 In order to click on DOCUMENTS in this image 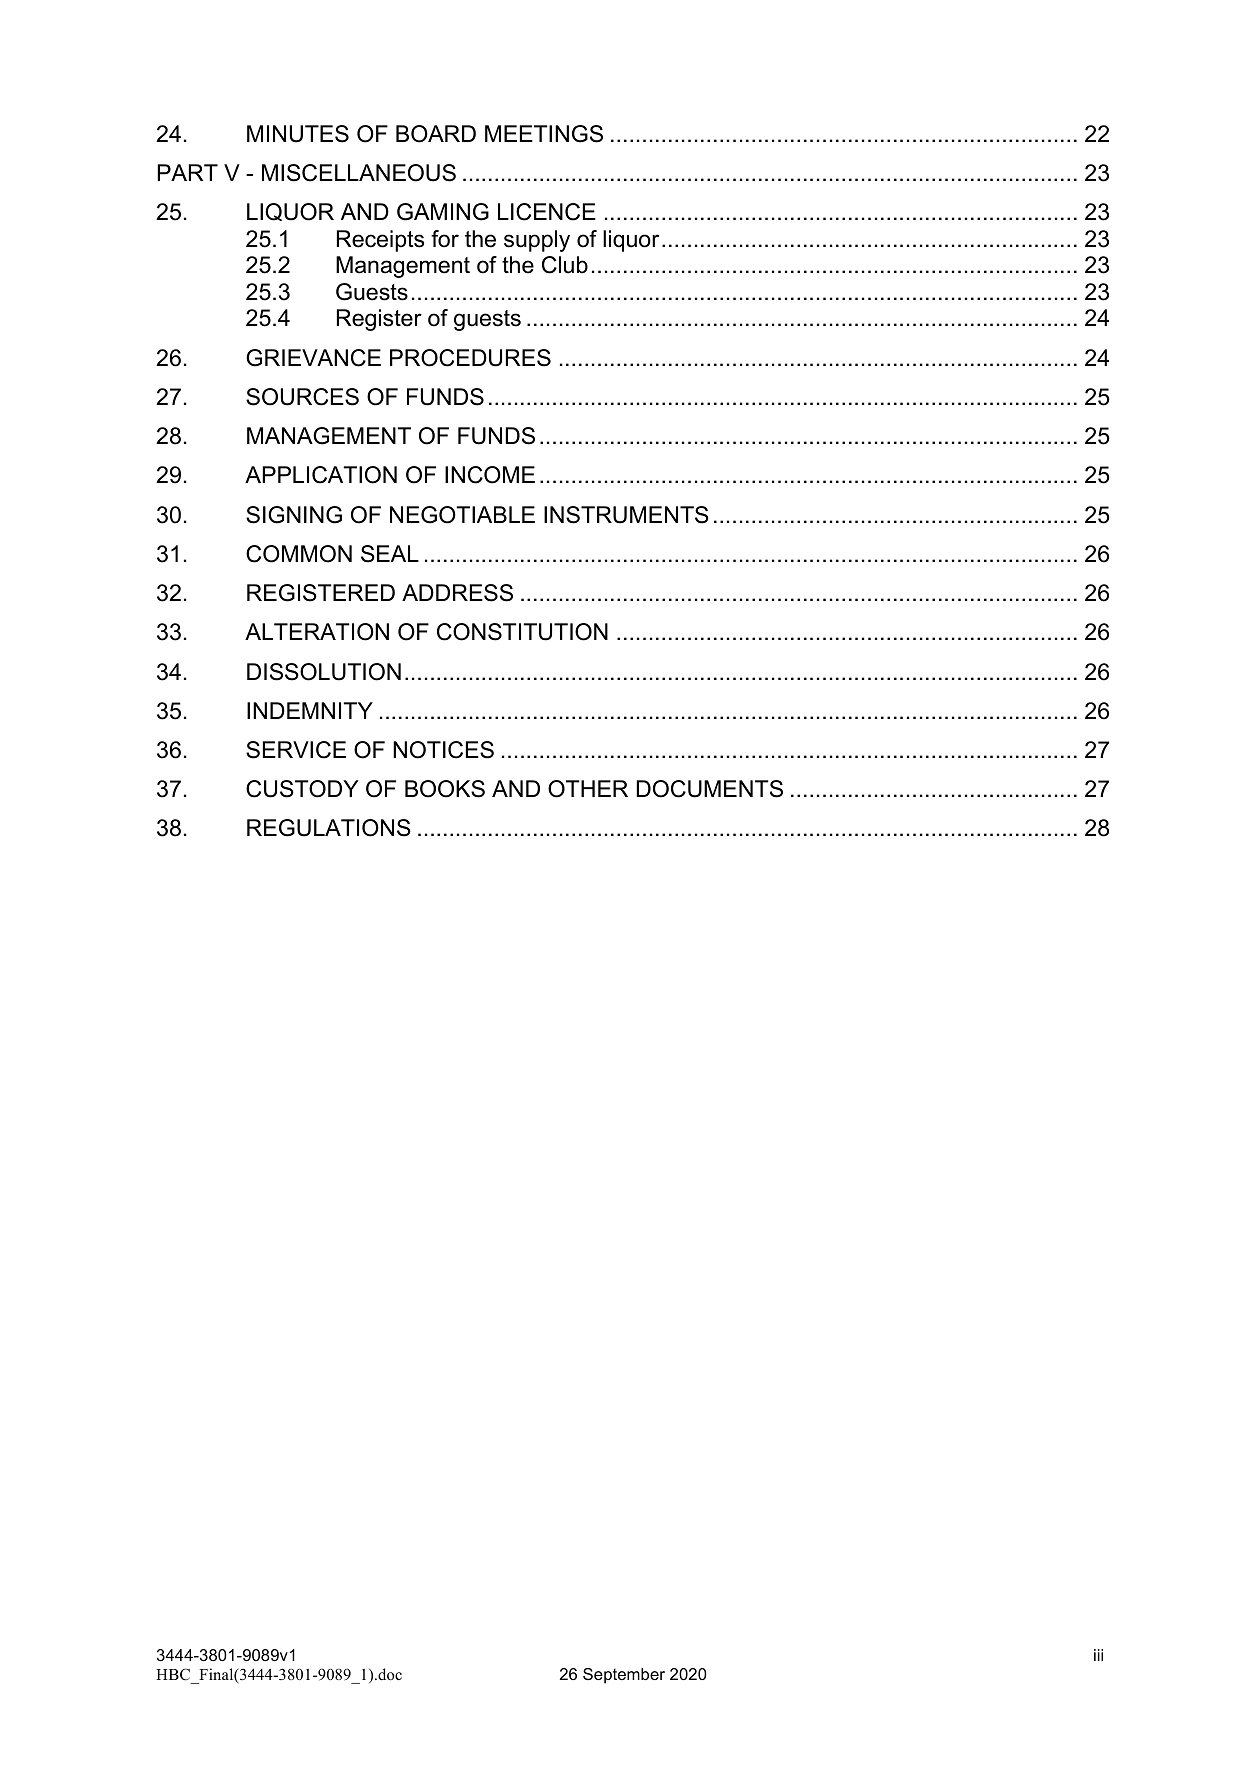, I will do `click(709, 789)`.
